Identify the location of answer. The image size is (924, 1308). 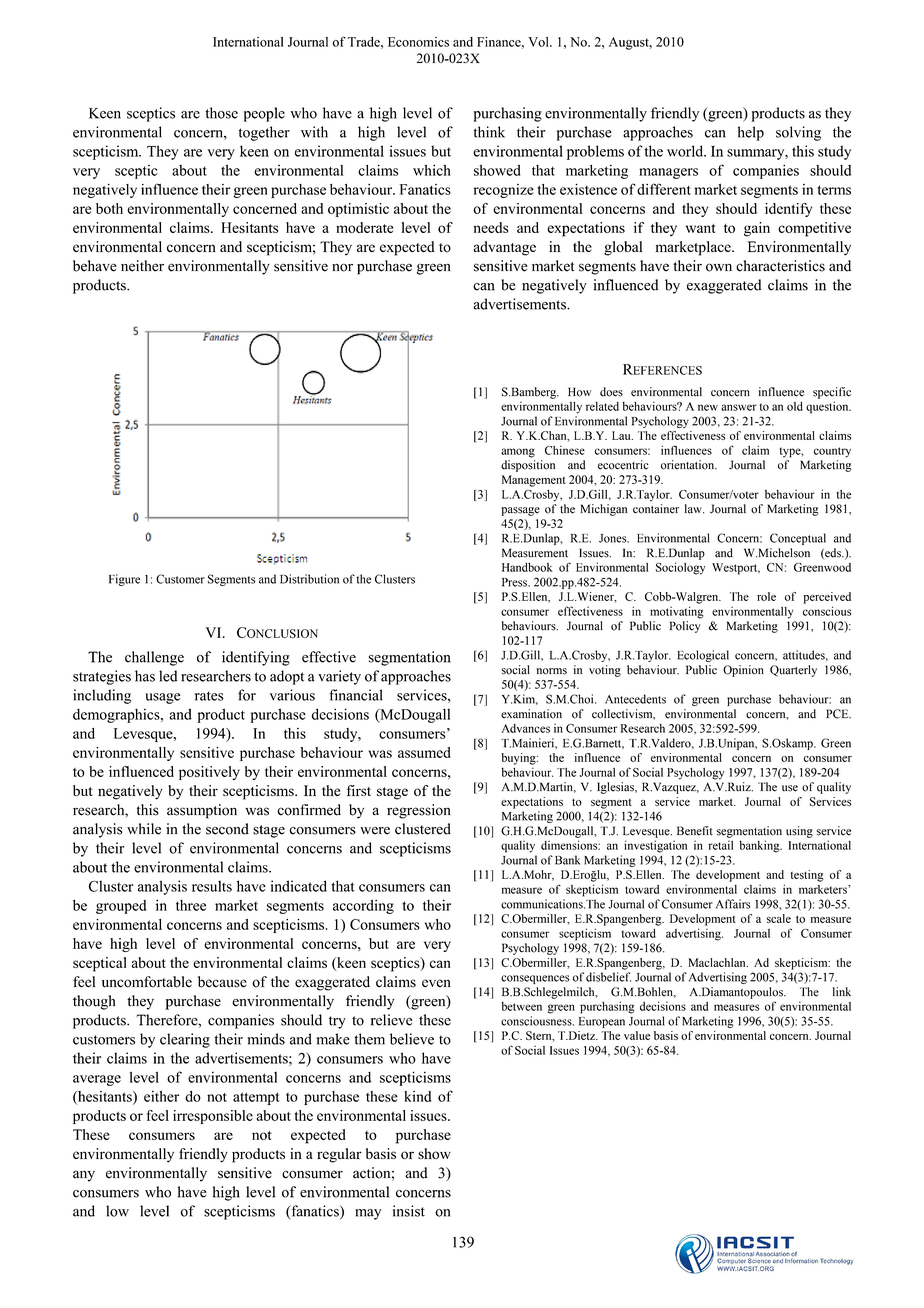
(739, 407).
